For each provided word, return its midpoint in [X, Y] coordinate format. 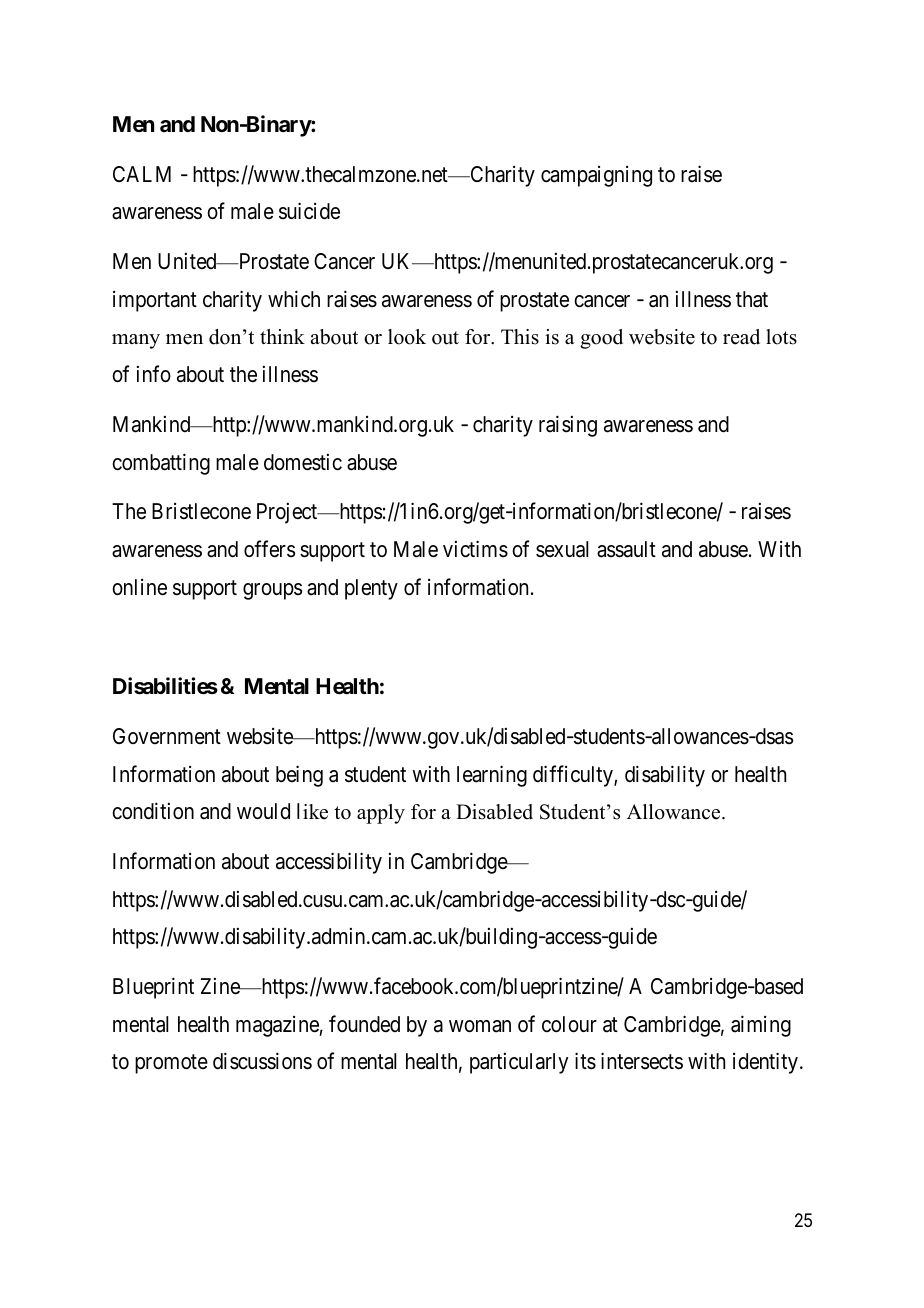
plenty [371, 589]
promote [171, 1064]
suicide [309, 211]
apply [381, 814]
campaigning [596, 176]
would [263, 811]
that [752, 299]
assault [626, 549]
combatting [161, 464]
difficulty [574, 776]
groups [272, 591]
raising [568, 426]
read [741, 337]
